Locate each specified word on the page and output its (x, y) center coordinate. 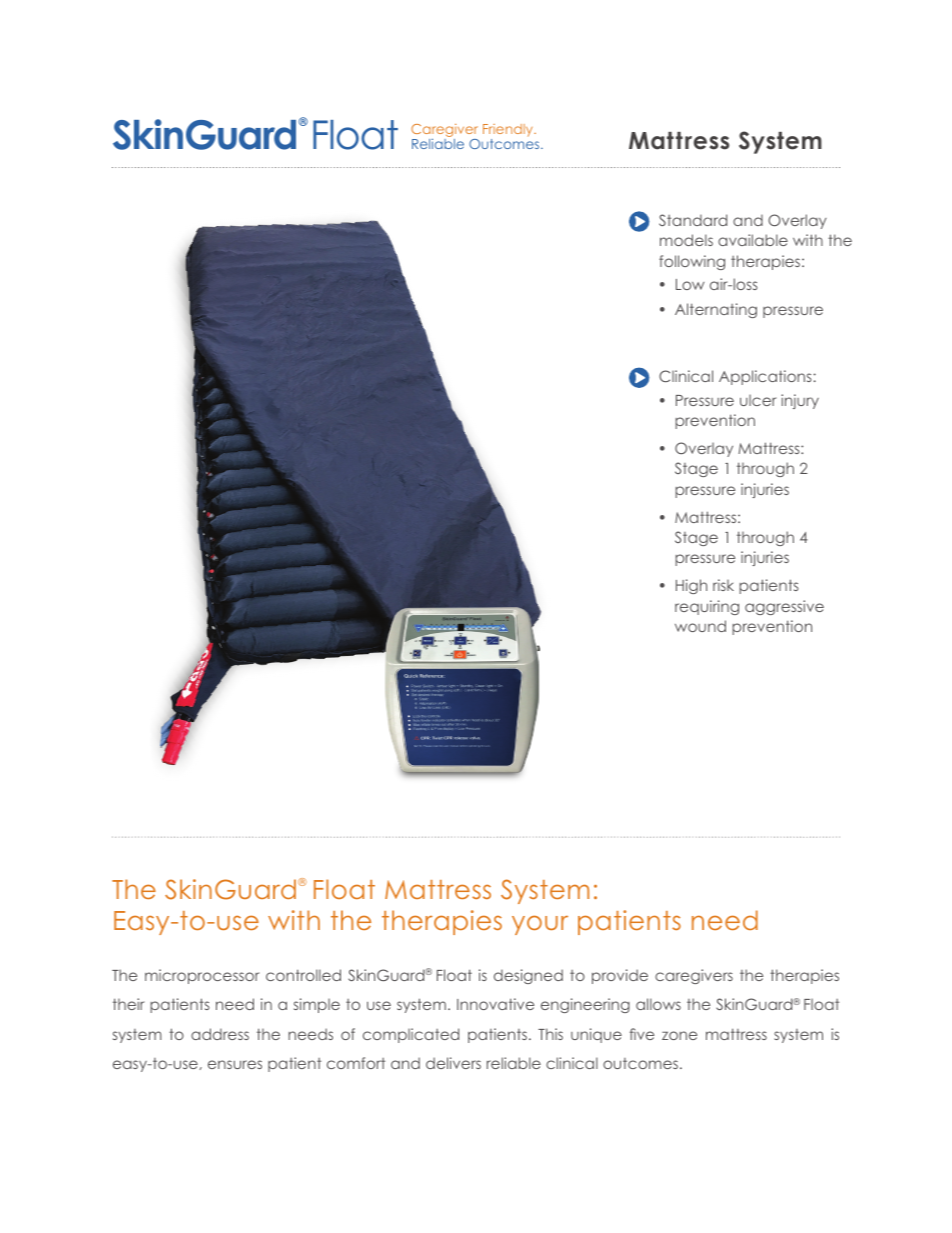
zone (679, 1035)
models (686, 240)
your (540, 925)
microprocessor (202, 976)
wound (700, 626)
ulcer (758, 400)
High (691, 586)
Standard (693, 220)
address (220, 1034)
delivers (453, 1063)
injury (800, 401)
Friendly (509, 130)
